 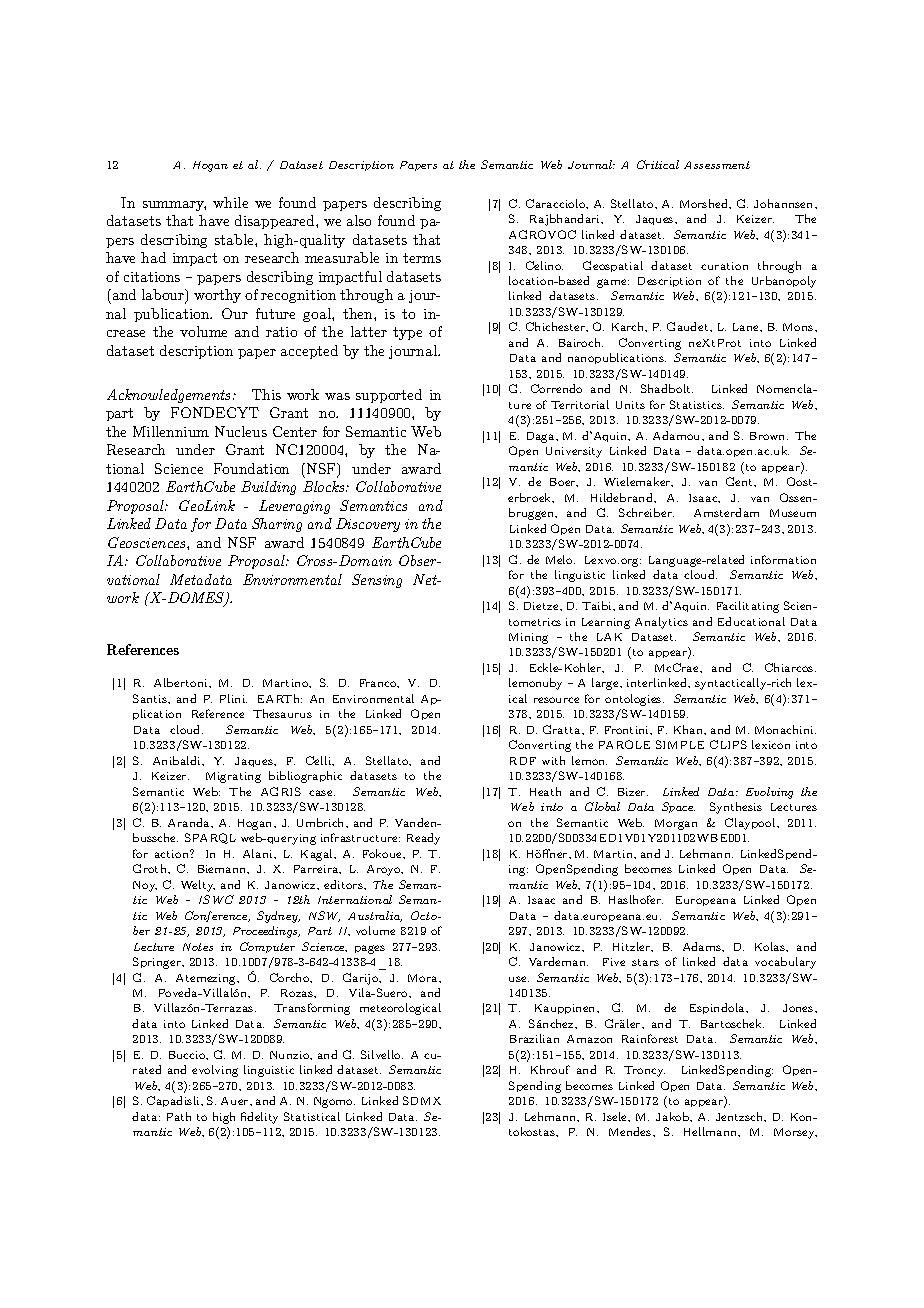 I want to click on fidelity, so click(x=259, y=1118).
